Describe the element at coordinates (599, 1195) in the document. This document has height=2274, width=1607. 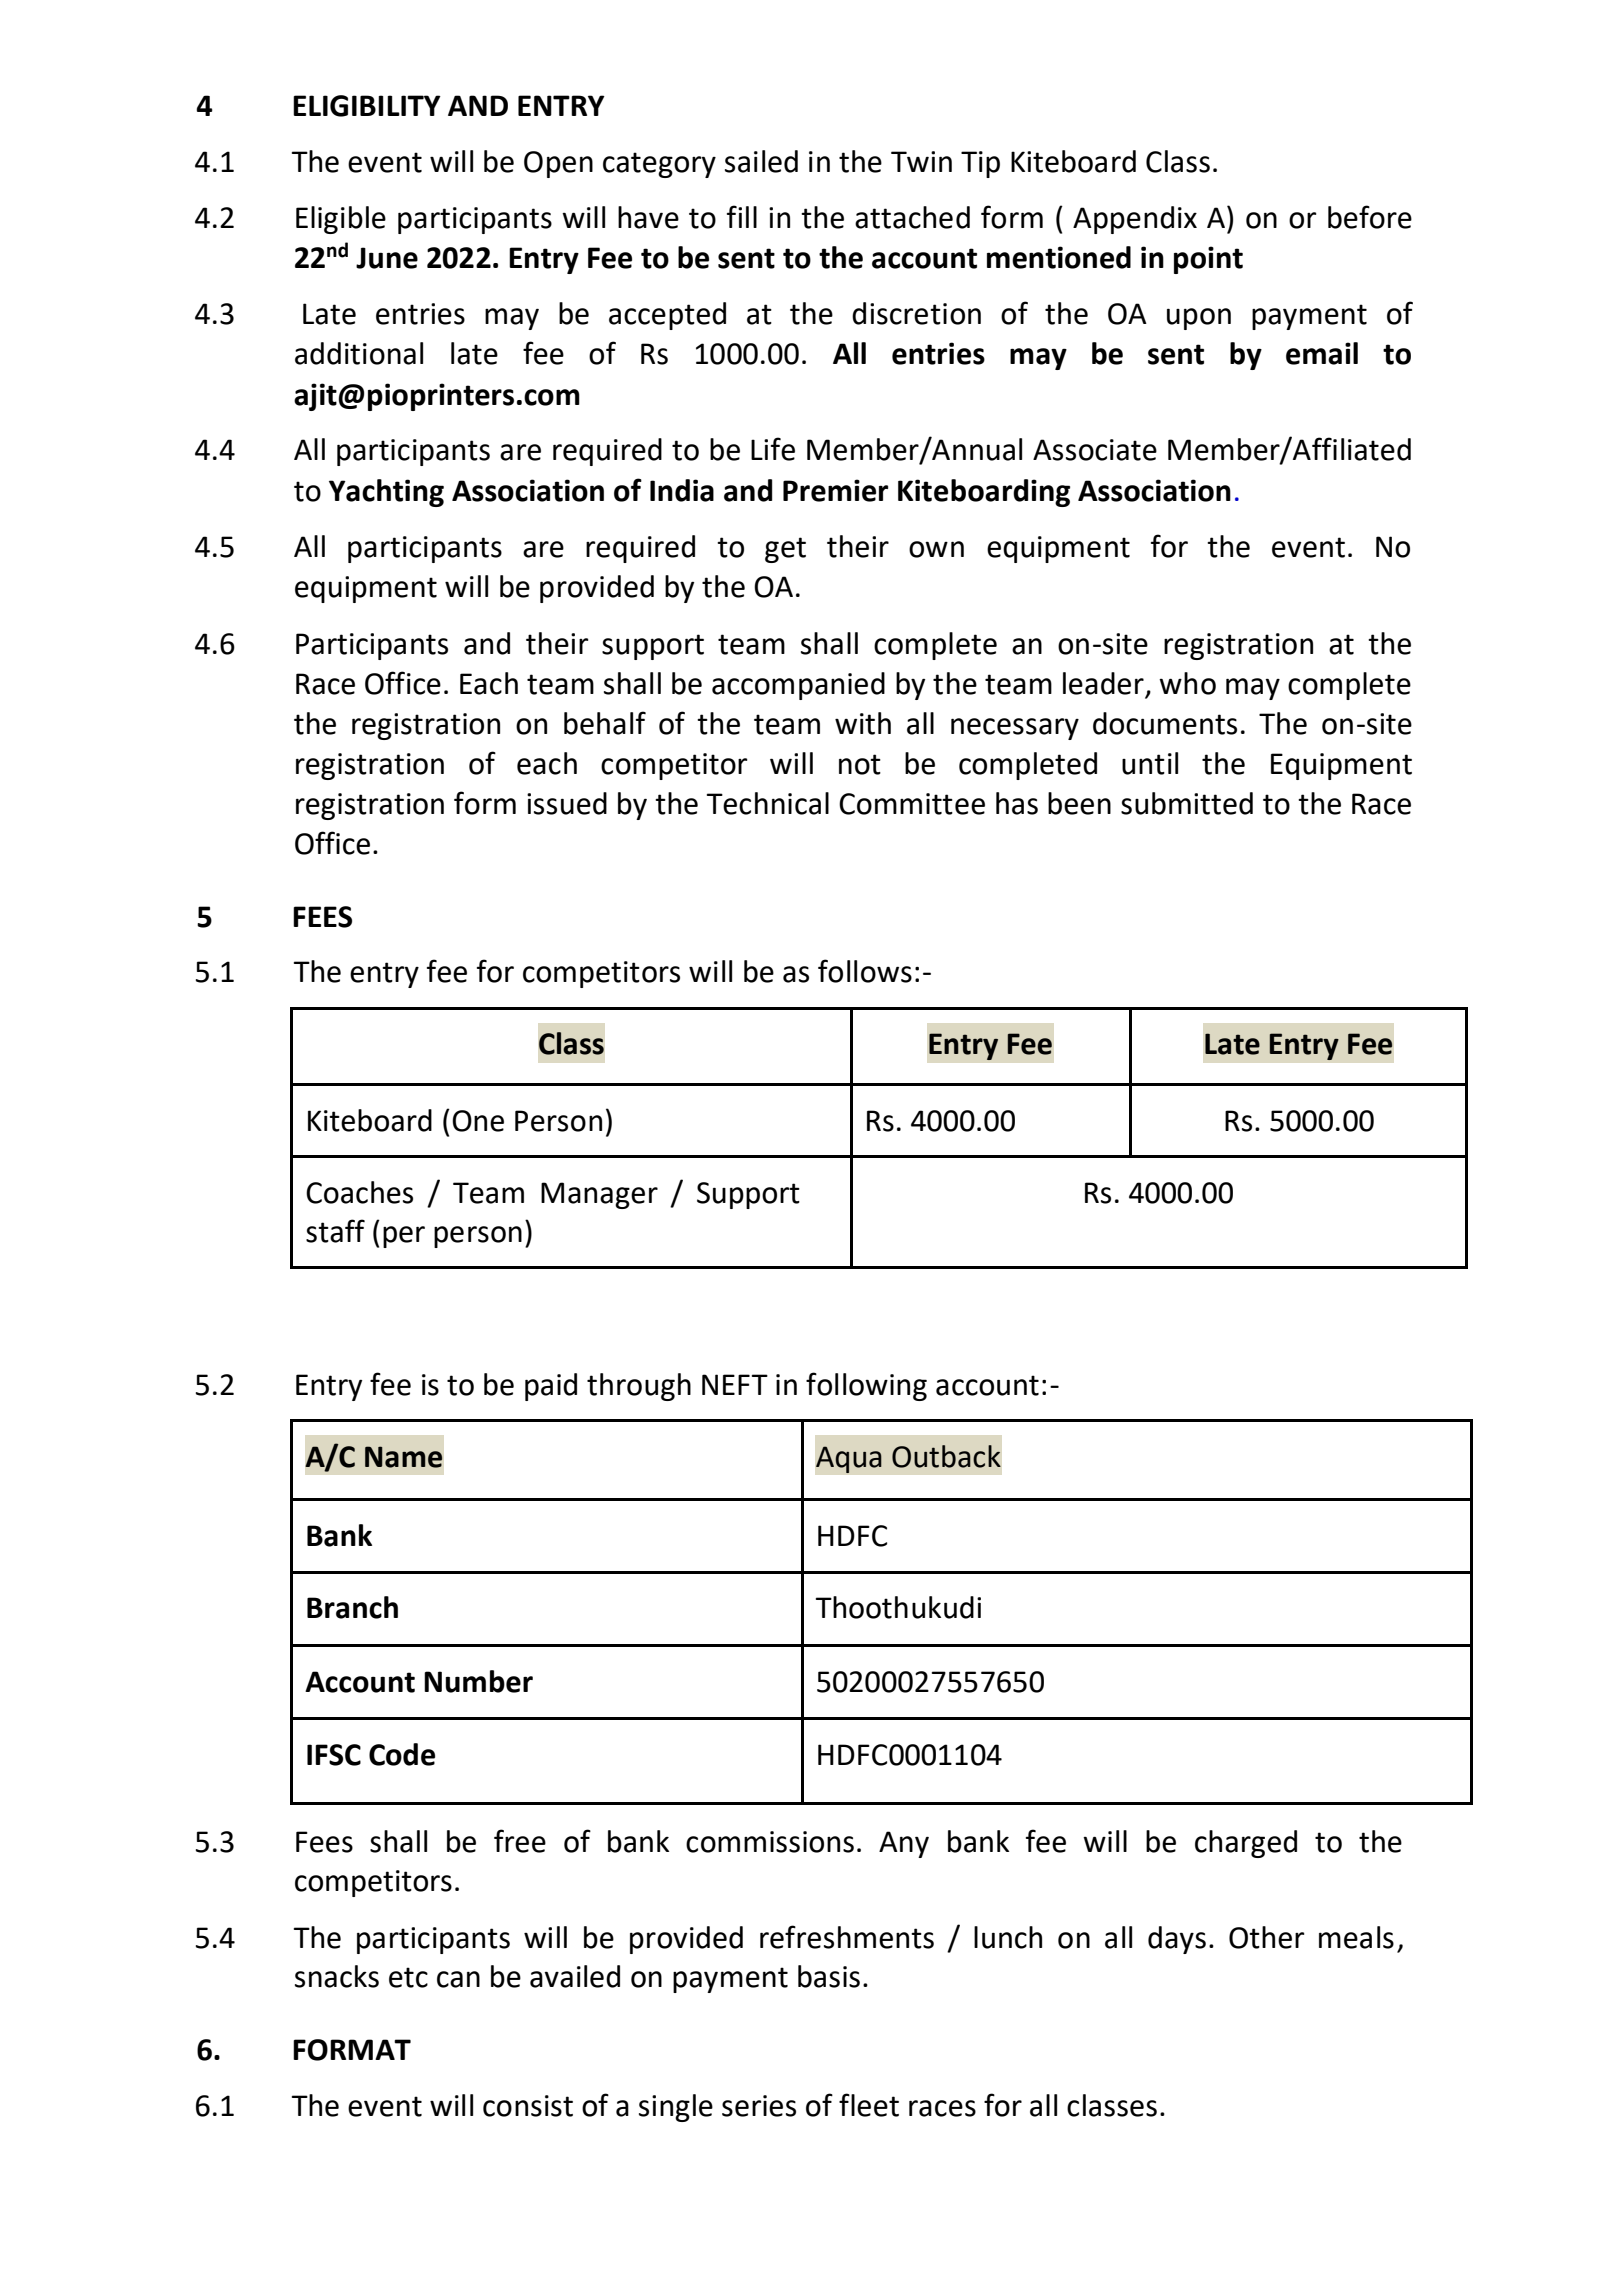
I see `Manager` at that location.
